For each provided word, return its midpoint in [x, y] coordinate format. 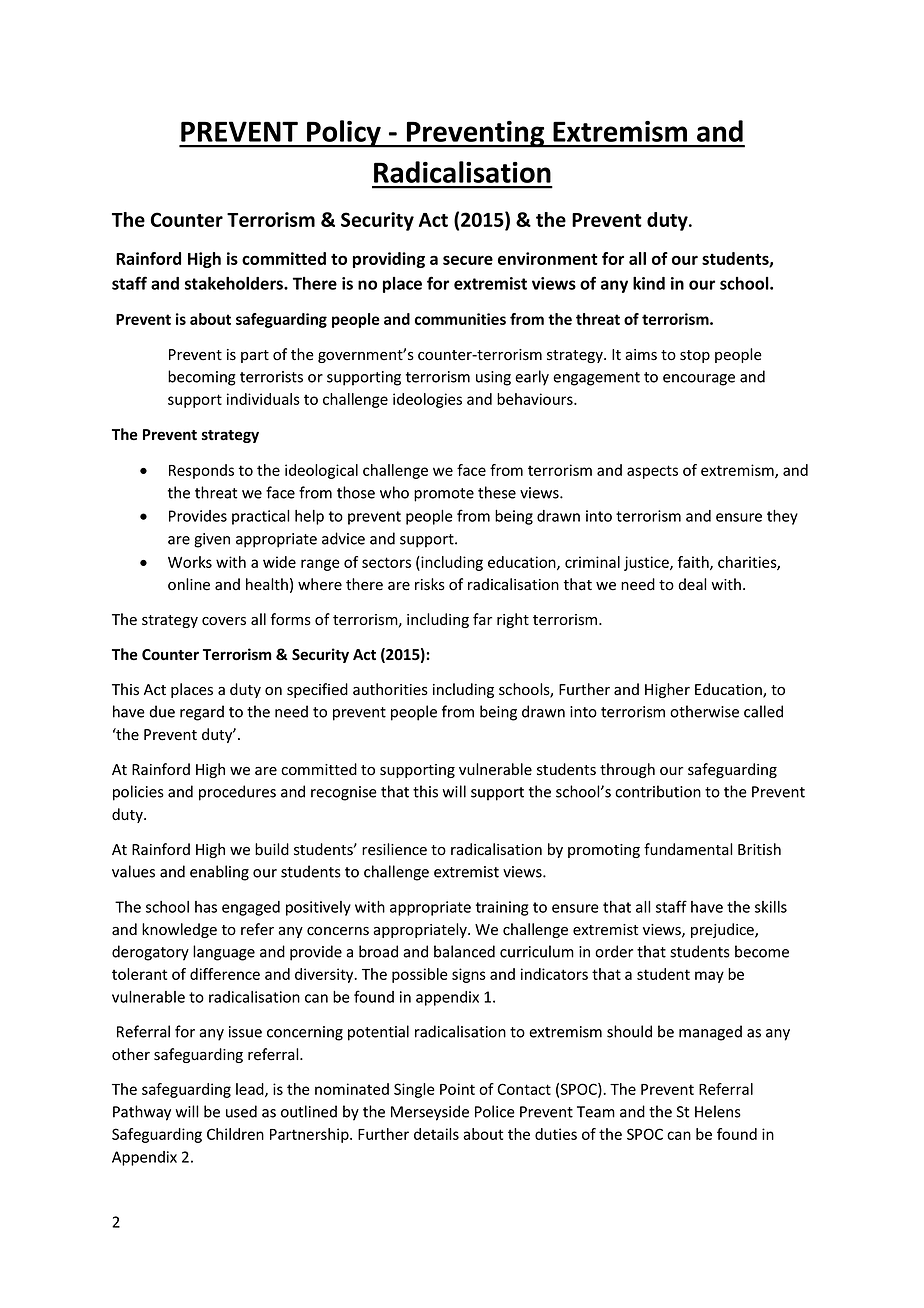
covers [224, 621]
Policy [344, 134]
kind [649, 283]
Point [457, 1089]
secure [468, 260]
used [241, 1111]
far [482, 619]
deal [692, 584]
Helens [718, 1111]
